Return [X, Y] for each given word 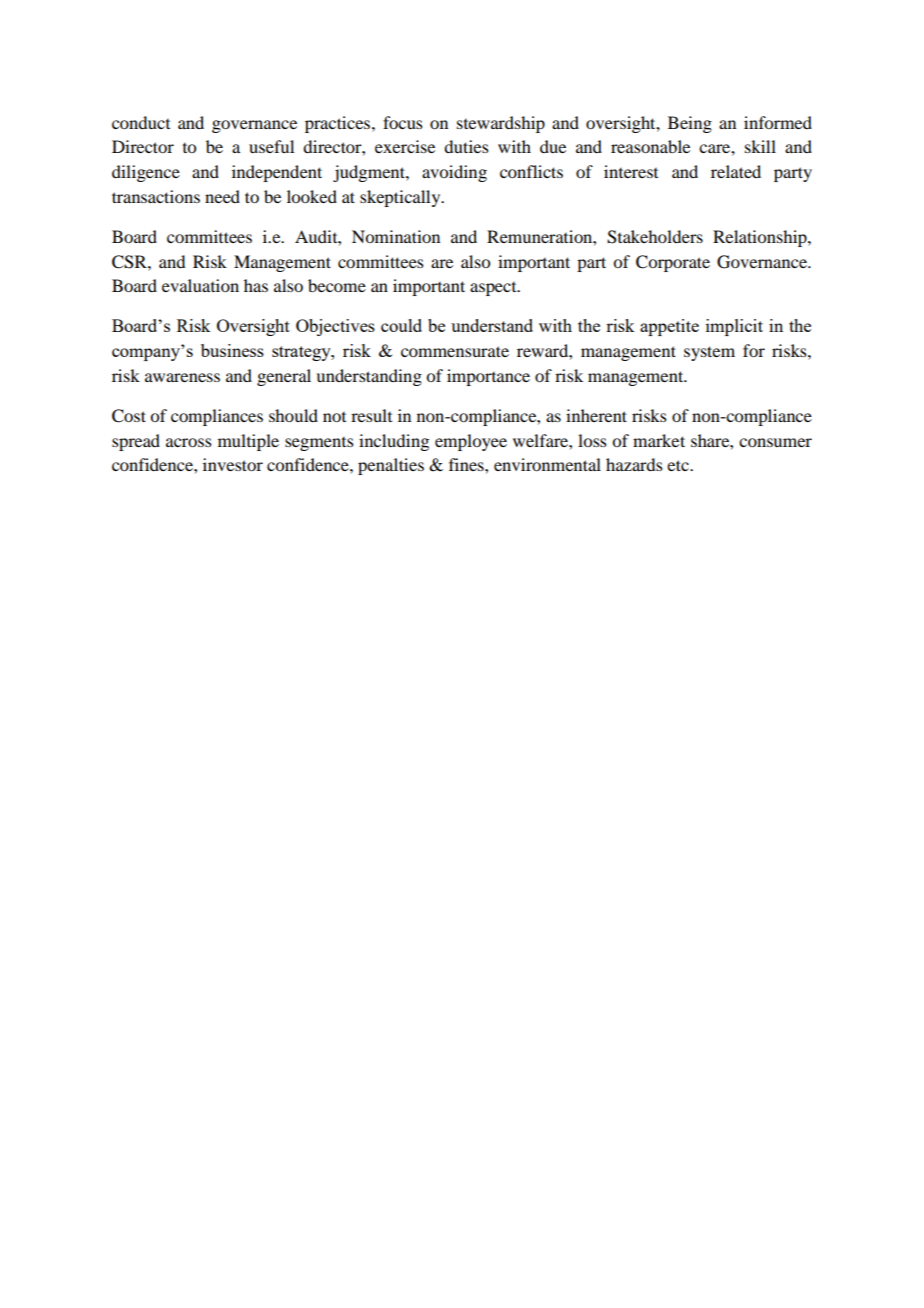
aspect [494, 289]
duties [466, 146]
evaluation [200, 285]
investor [233, 464]
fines [467, 464]
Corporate [673, 263]
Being [690, 124]
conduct [141, 122]
